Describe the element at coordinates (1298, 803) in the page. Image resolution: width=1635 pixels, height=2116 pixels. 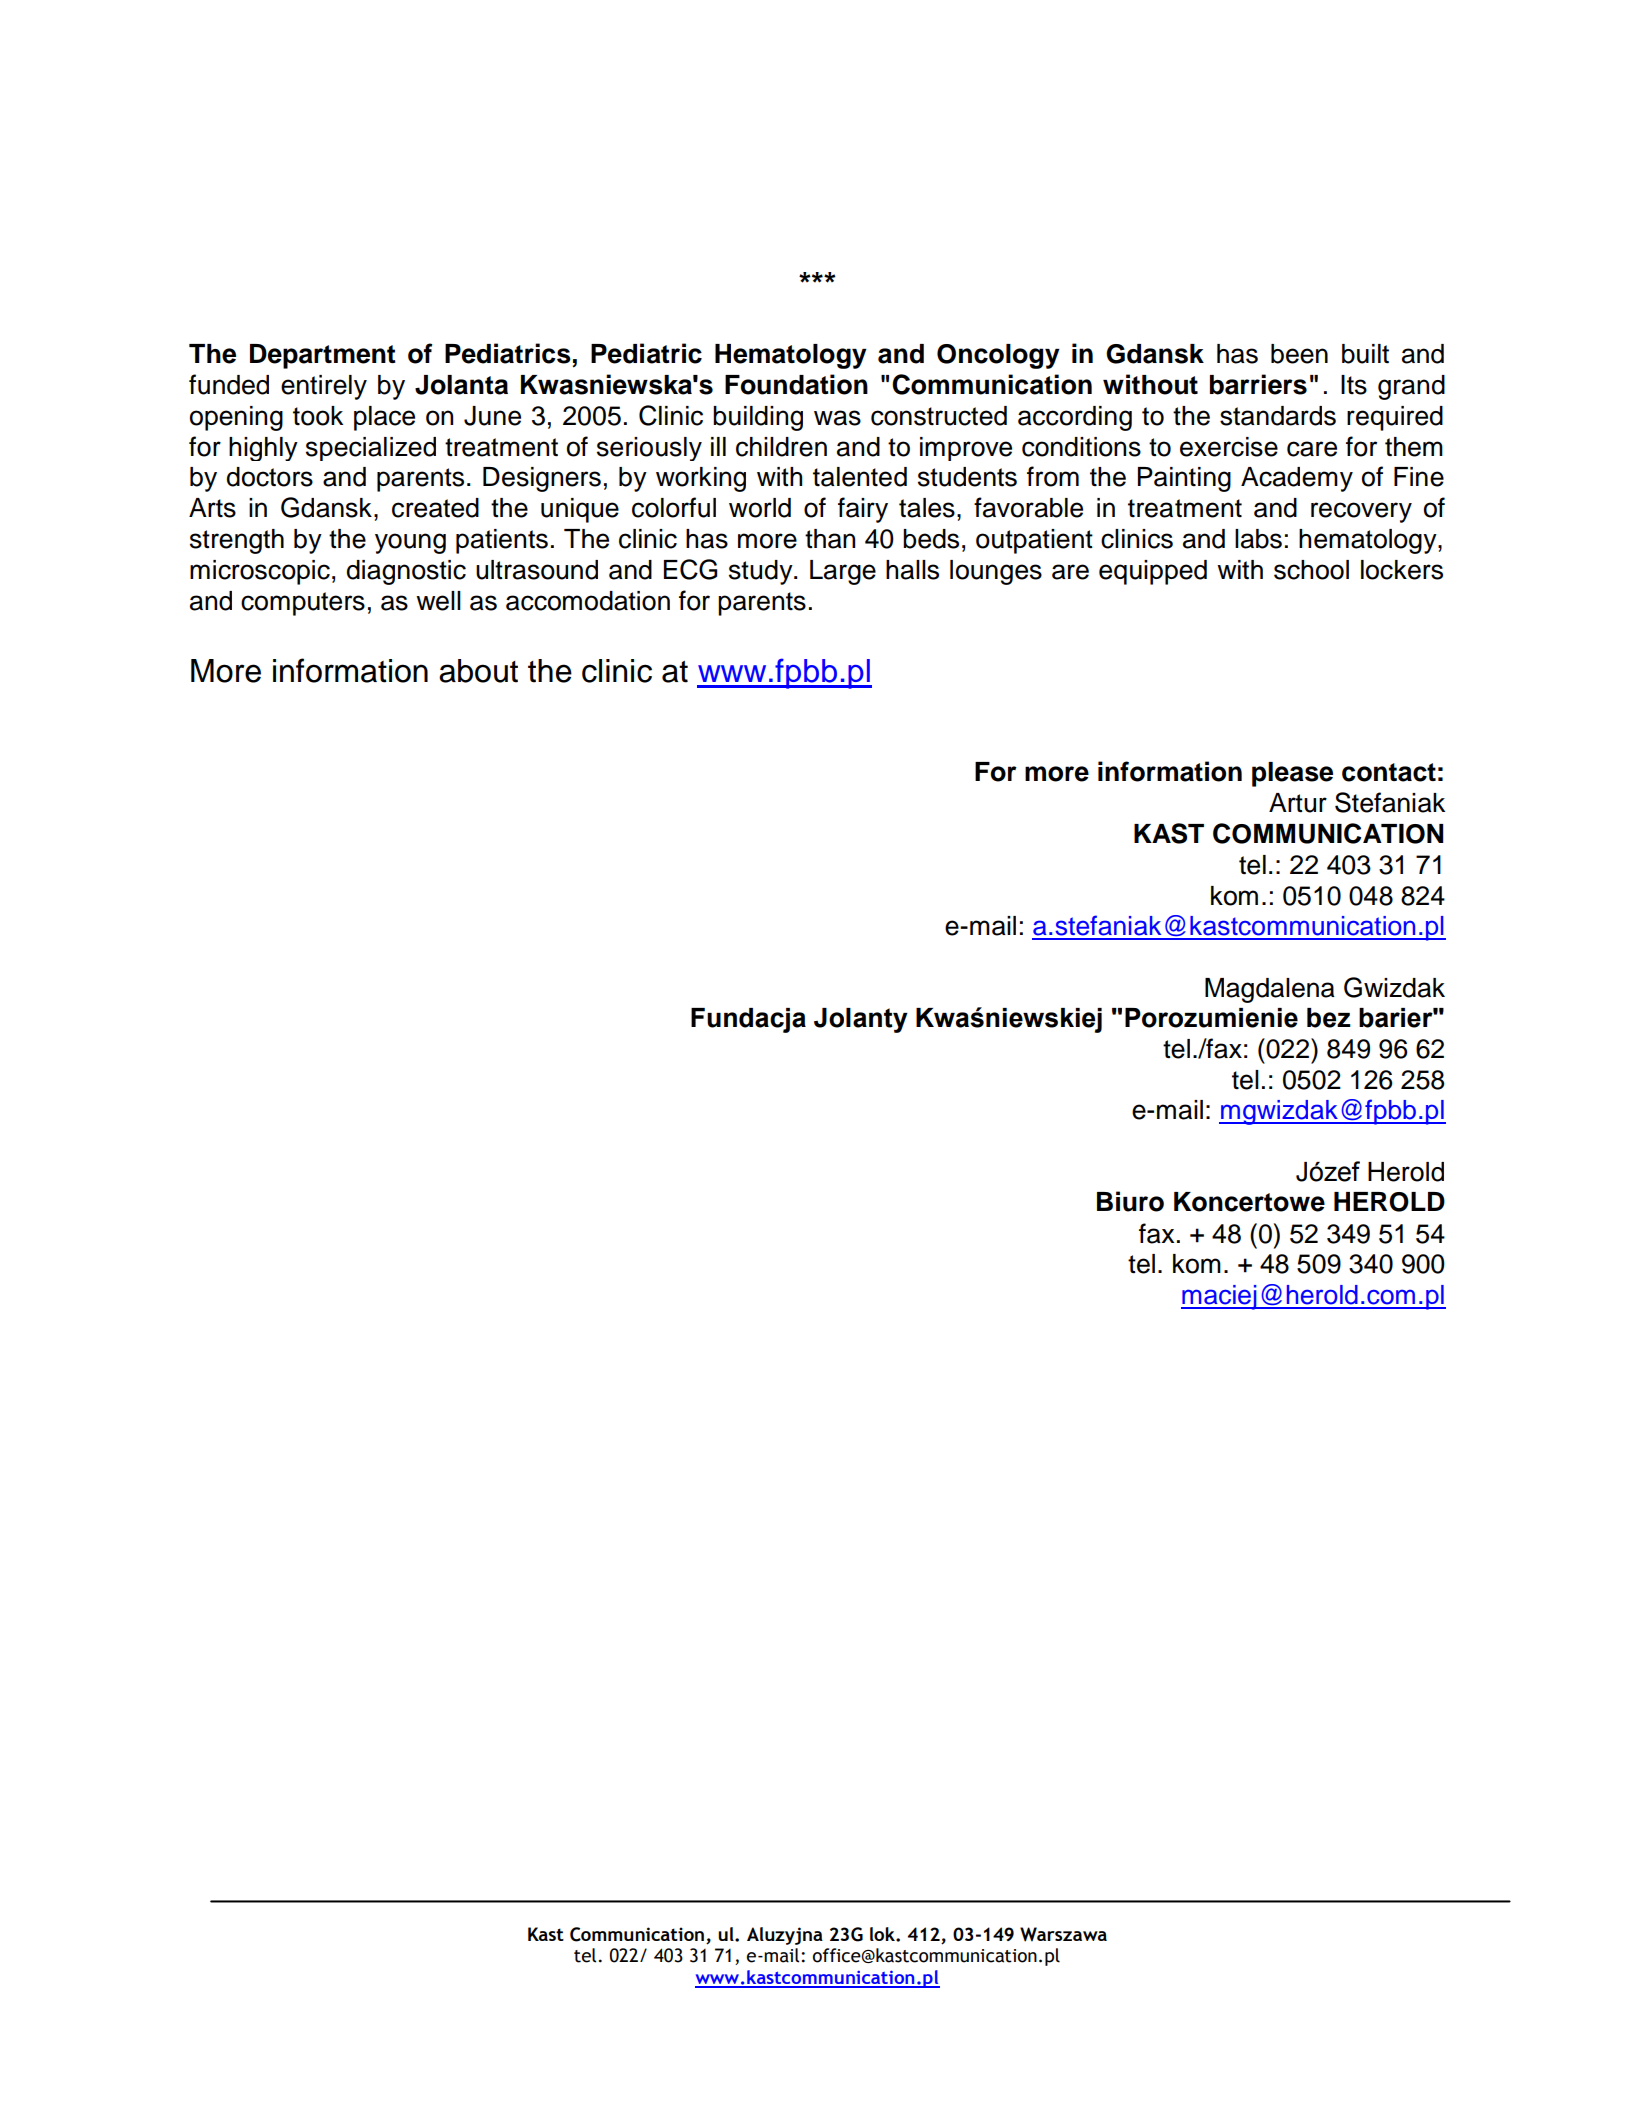
I see `Artur` at that location.
